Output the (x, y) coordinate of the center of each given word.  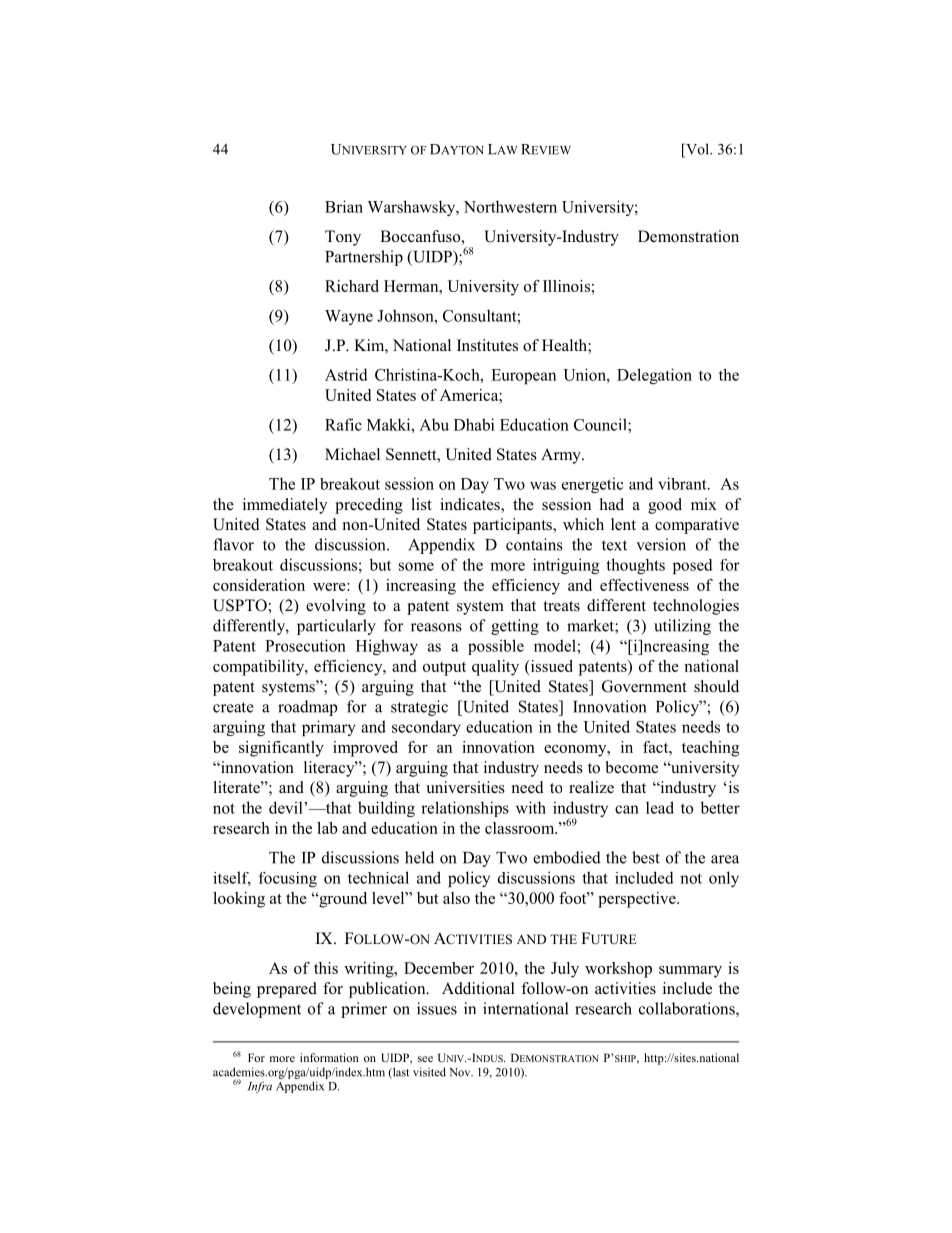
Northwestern (510, 206)
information (329, 1057)
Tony (343, 238)
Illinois (566, 286)
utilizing (682, 627)
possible (496, 647)
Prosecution (305, 645)
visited (429, 1072)
